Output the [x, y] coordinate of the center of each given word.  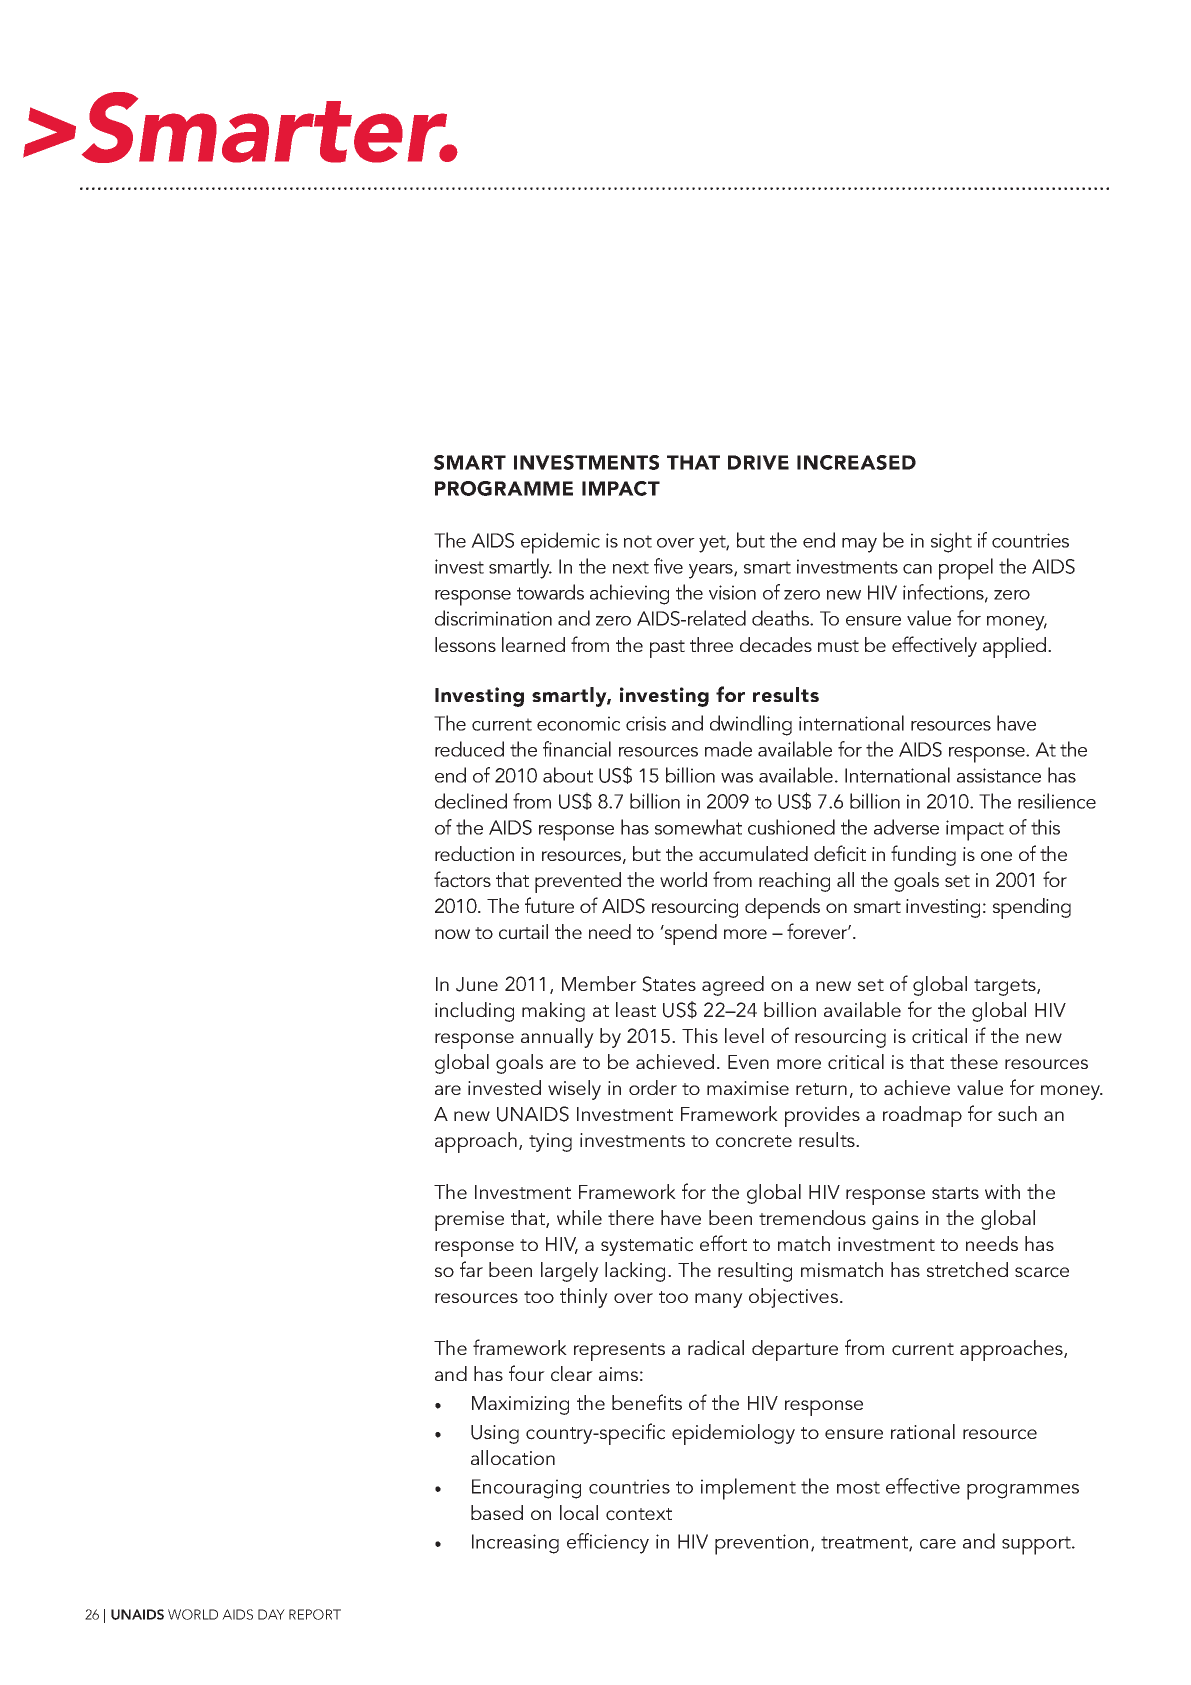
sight [951, 542]
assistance [999, 775]
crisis [646, 723]
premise [469, 1221]
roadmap [922, 1116]
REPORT [315, 1614]
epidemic [560, 543]
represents [619, 1352]
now [452, 934]
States [669, 984]
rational [923, 1431]
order [653, 1087]
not [638, 541]
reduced [469, 749]
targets [1006, 987]
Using [495, 1434]
